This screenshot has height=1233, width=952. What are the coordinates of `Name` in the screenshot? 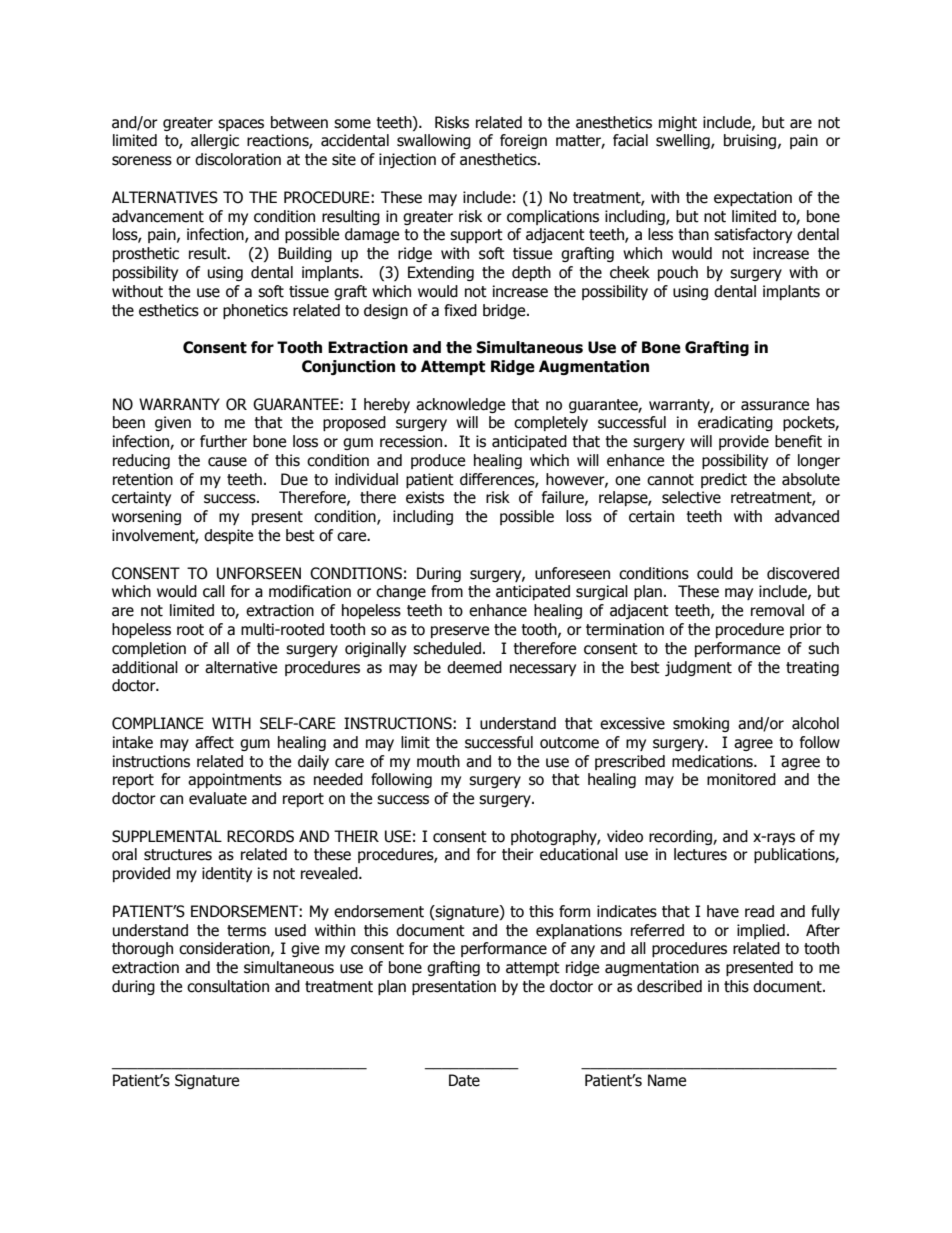 It's located at (667, 1080).
